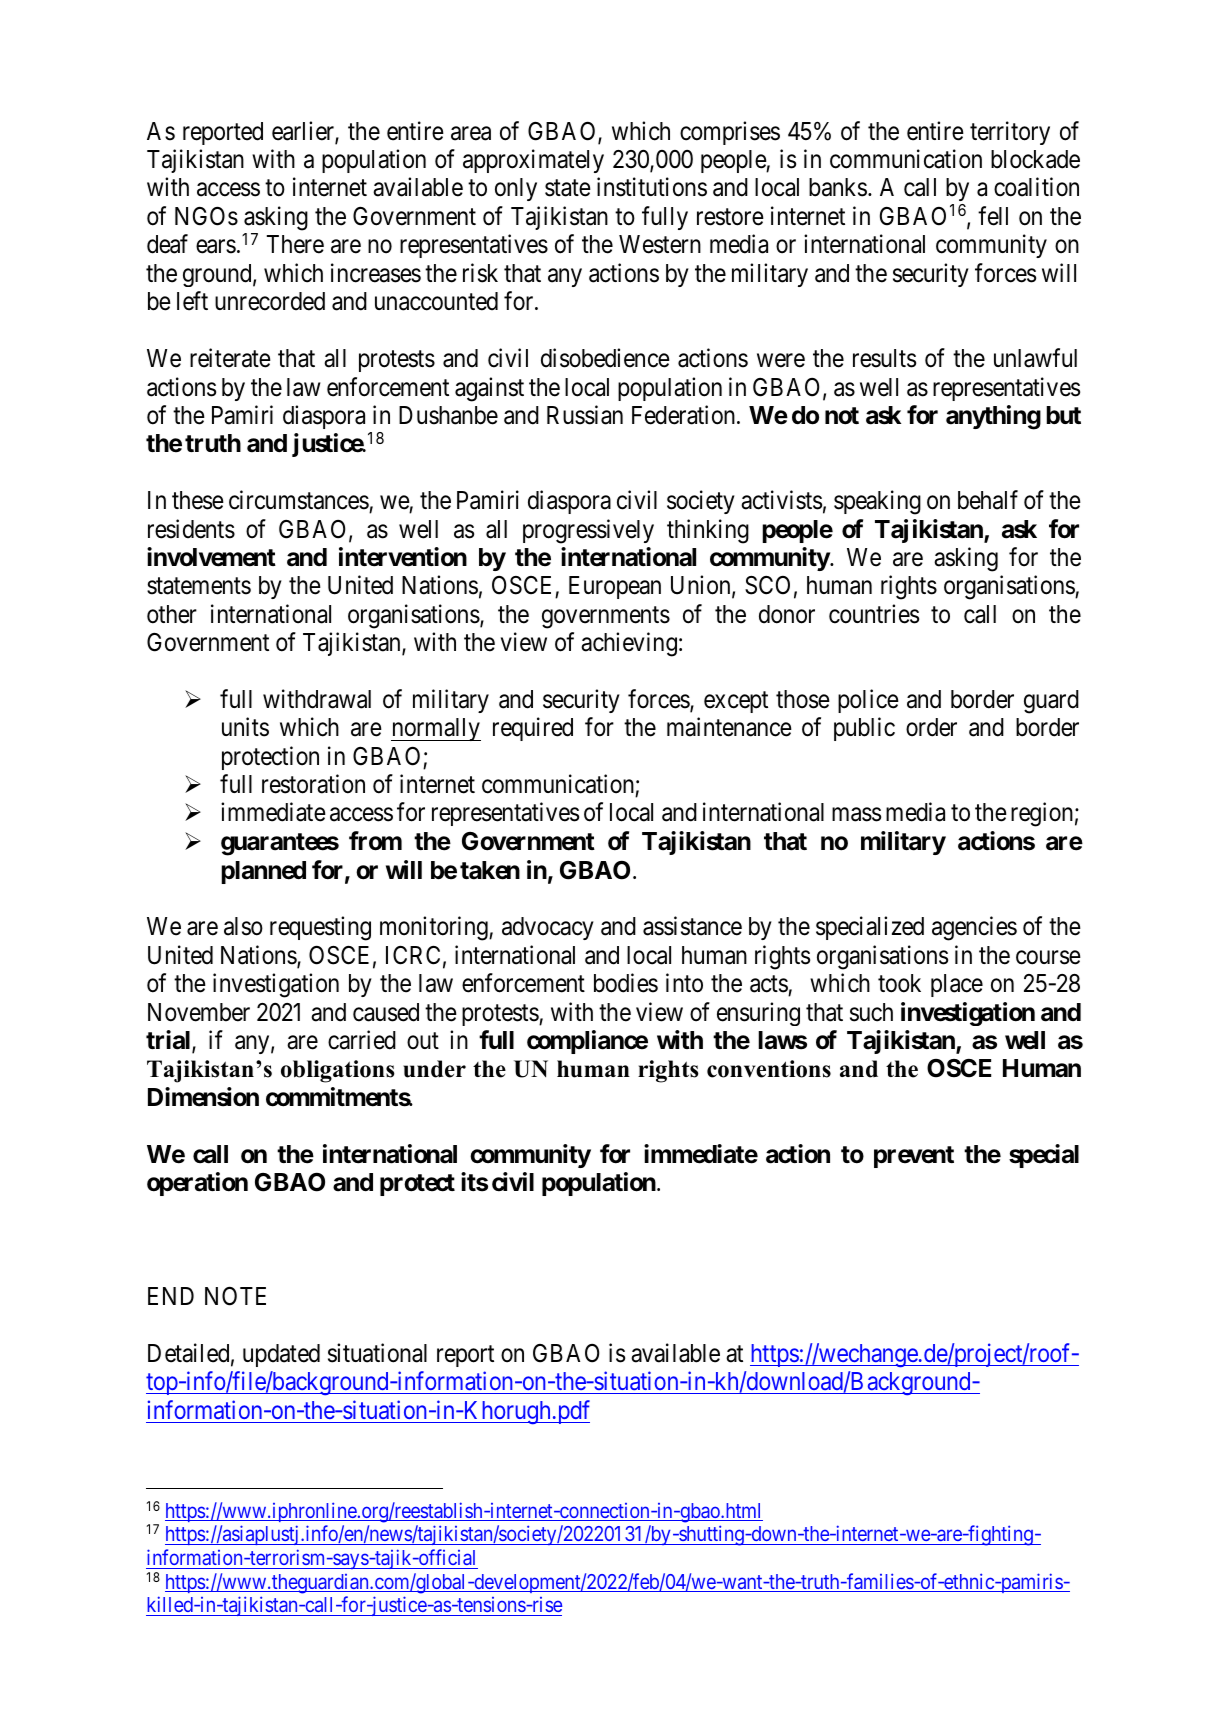 This screenshot has width=1226, height=1734. Describe the element at coordinates (533, 729) in the screenshot. I see `required` at that location.
